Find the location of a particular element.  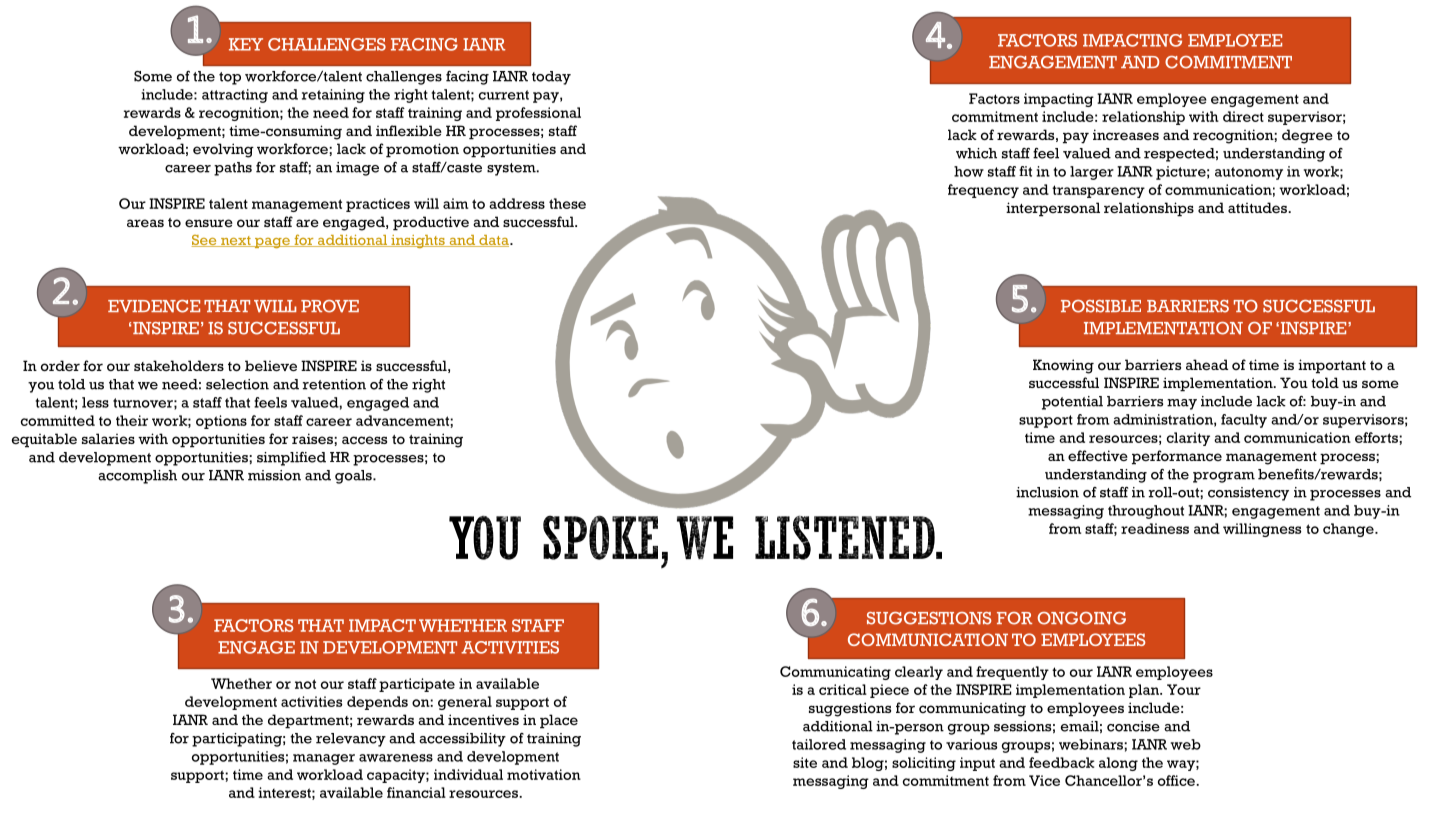

top is located at coordinates (230, 78).
